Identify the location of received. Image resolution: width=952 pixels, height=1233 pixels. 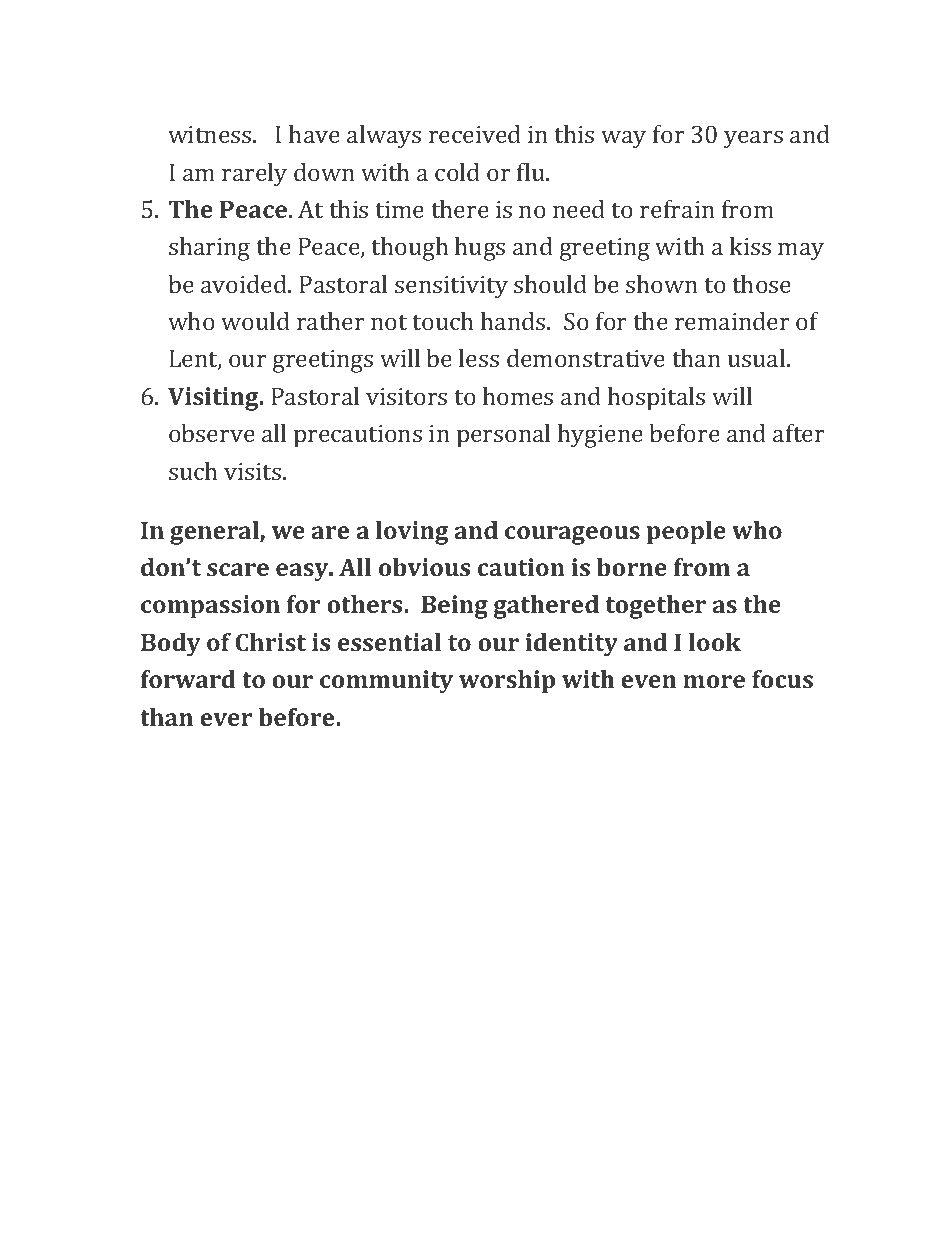
(475, 134).
